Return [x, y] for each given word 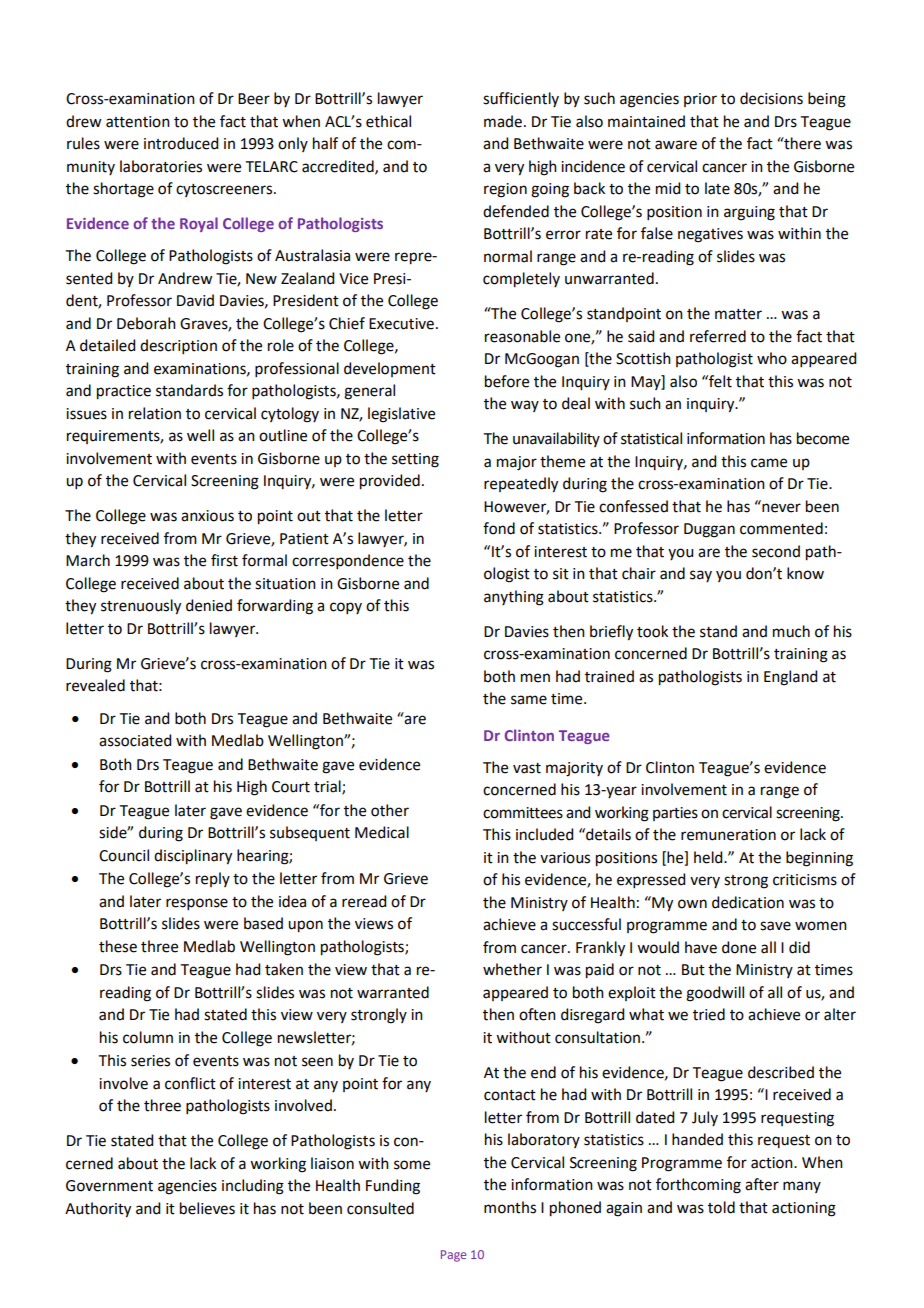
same [529, 700]
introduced [181, 143]
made [503, 121]
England [790, 678]
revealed [95, 685]
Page [453, 1256]
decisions [771, 98]
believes [207, 1208]
